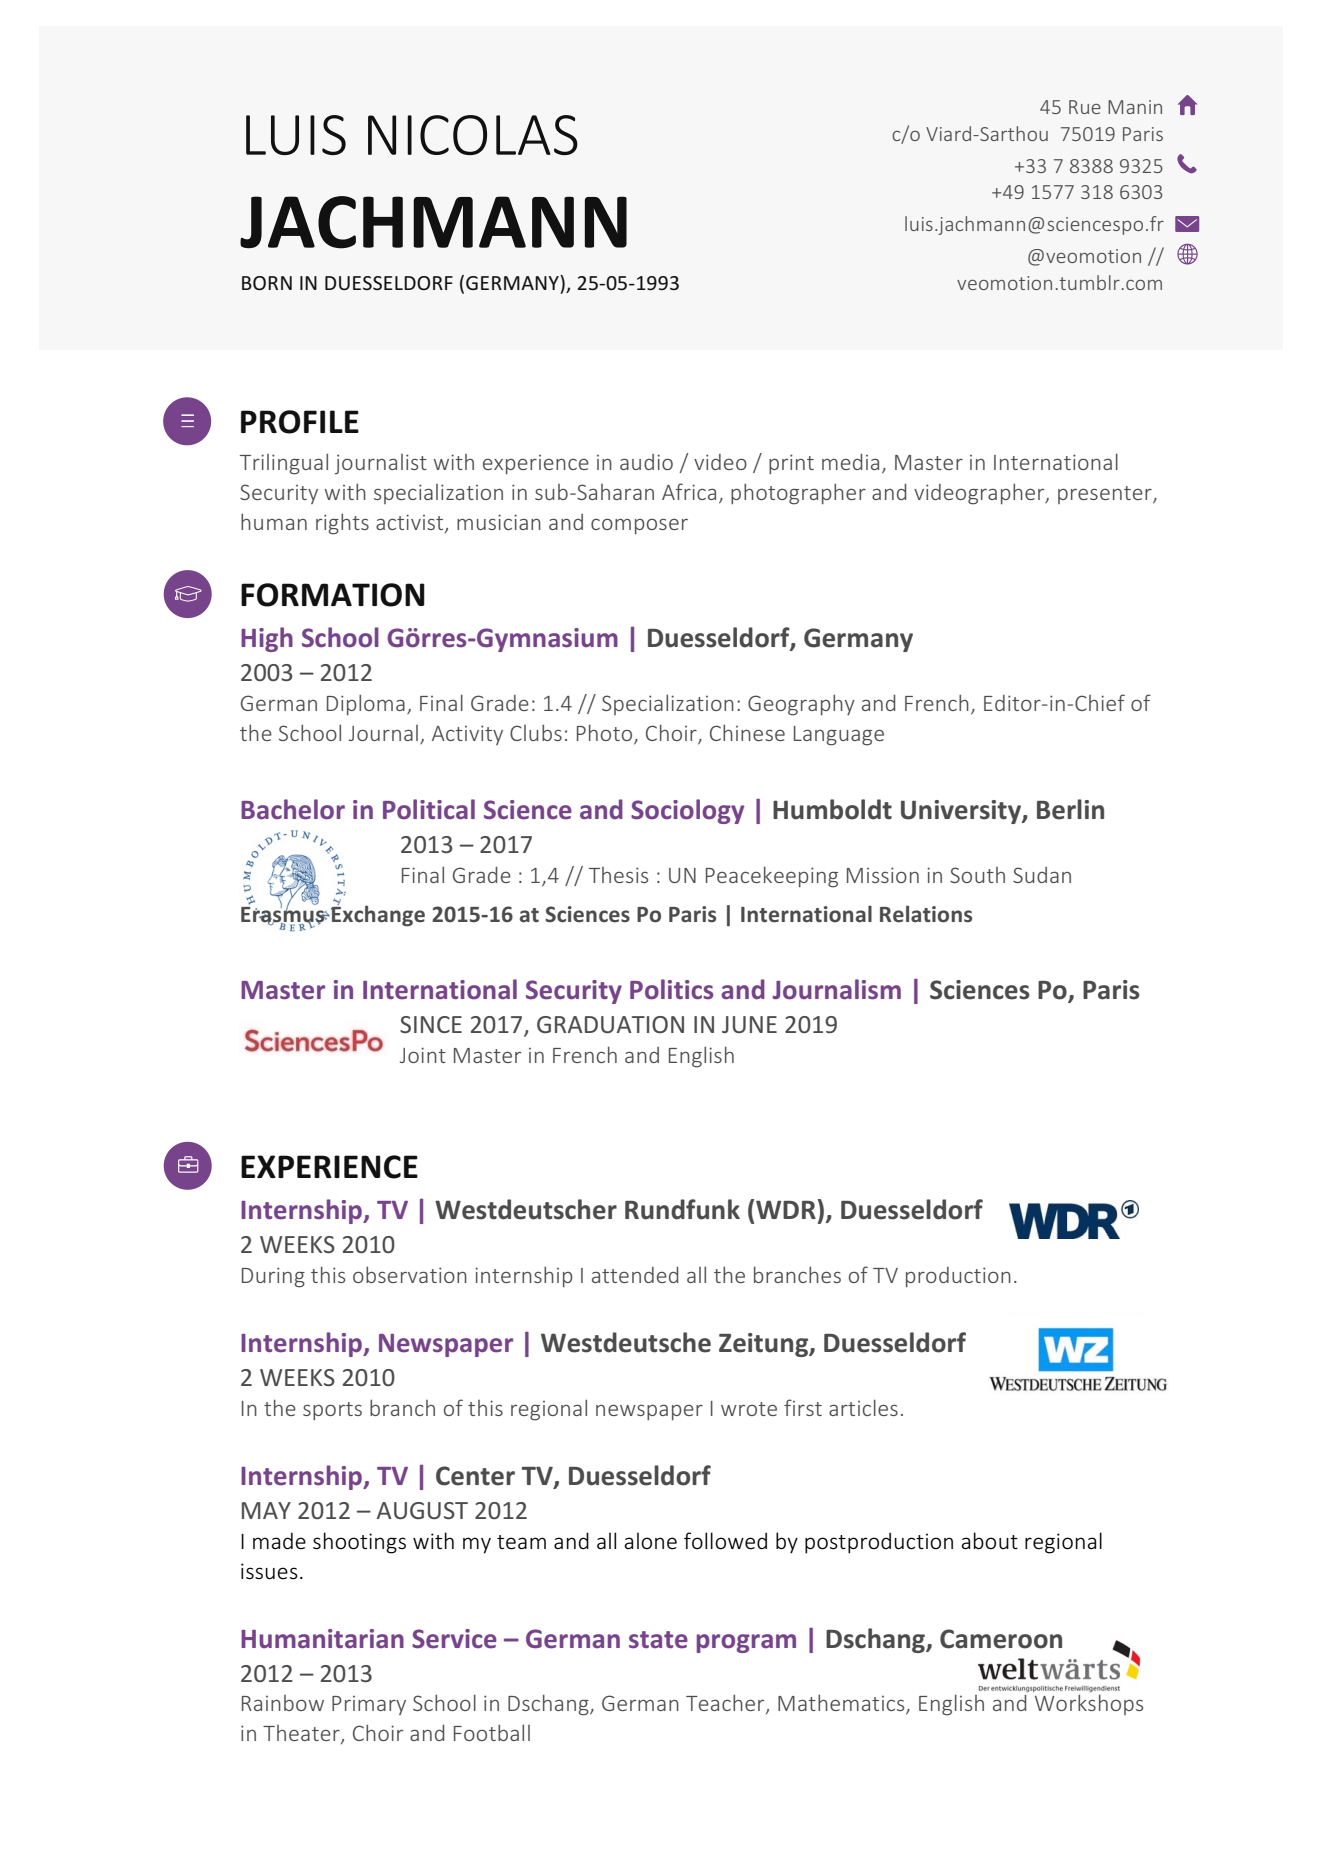 The width and height of the image is (1322, 1871). Describe the element at coordinates (1085, 107) in the image. I see `Rue` at that location.
